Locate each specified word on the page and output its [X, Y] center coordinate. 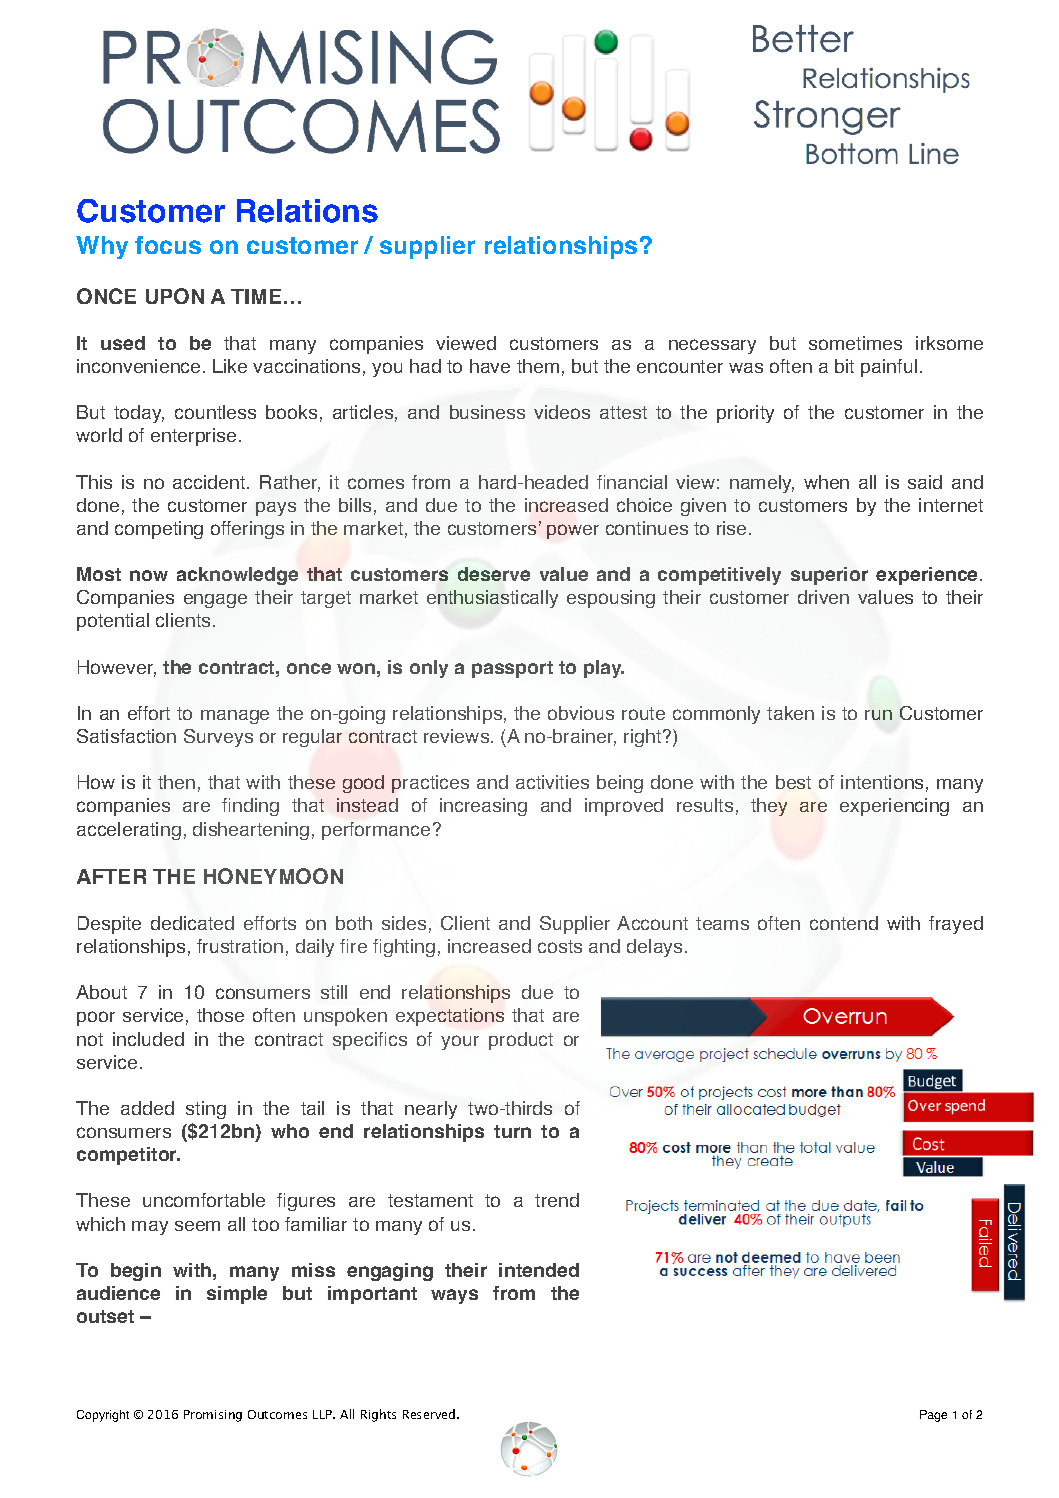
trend [557, 1200]
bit [844, 366]
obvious [581, 713]
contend [844, 923]
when [826, 482]
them [538, 366]
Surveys [218, 738]
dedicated [192, 923]
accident [210, 482]
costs [560, 946]
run [878, 715]
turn [512, 1131]
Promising [213, 1416]
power [573, 531]
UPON [175, 296]
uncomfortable [204, 1200]
